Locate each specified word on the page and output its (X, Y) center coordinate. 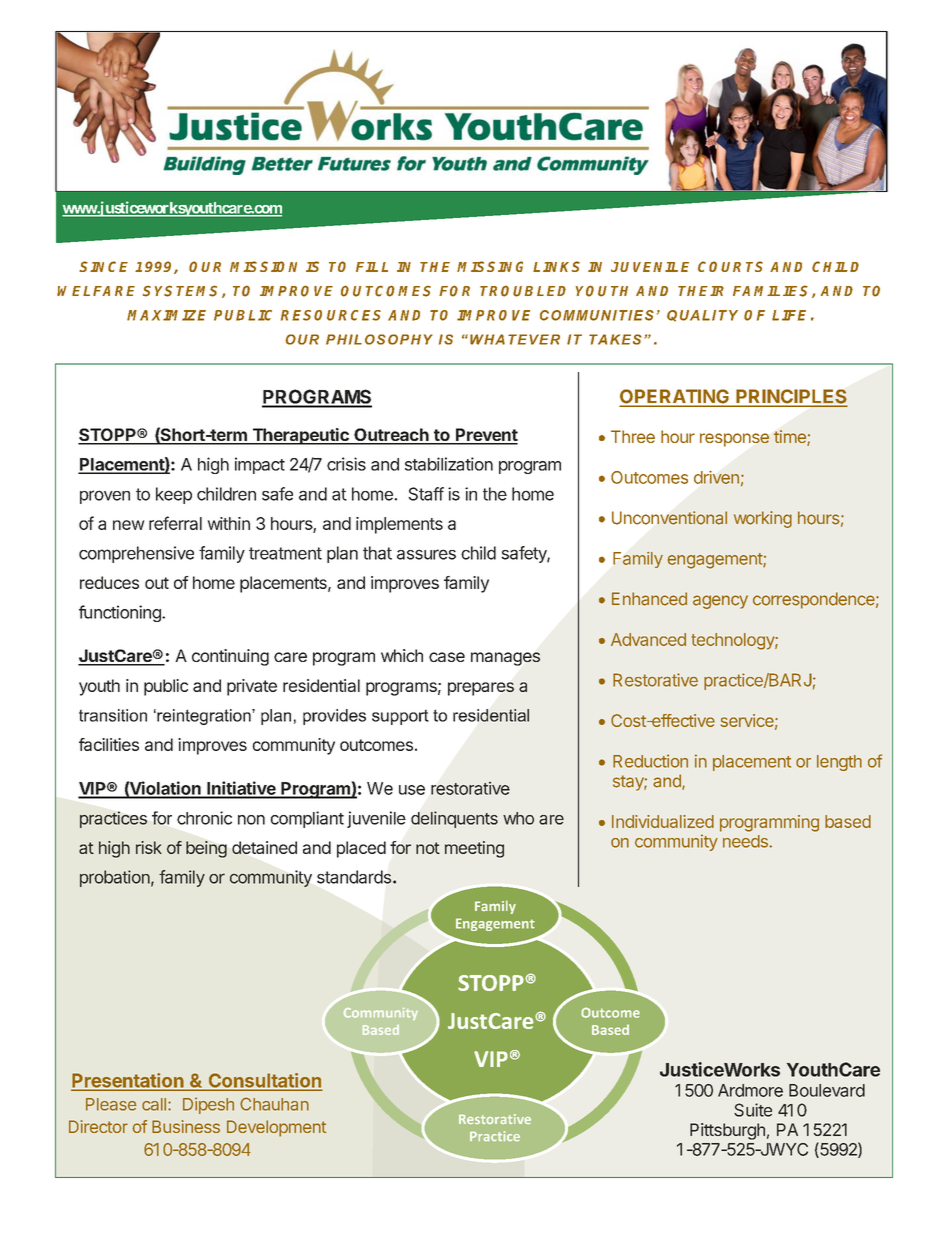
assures (426, 554)
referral (175, 523)
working (763, 519)
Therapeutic (300, 436)
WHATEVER (515, 339)
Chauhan (274, 1104)
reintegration (204, 717)
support (400, 717)
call (154, 1104)
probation (115, 878)
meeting (474, 849)
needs (746, 841)
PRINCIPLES (791, 397)
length (839, 763)
